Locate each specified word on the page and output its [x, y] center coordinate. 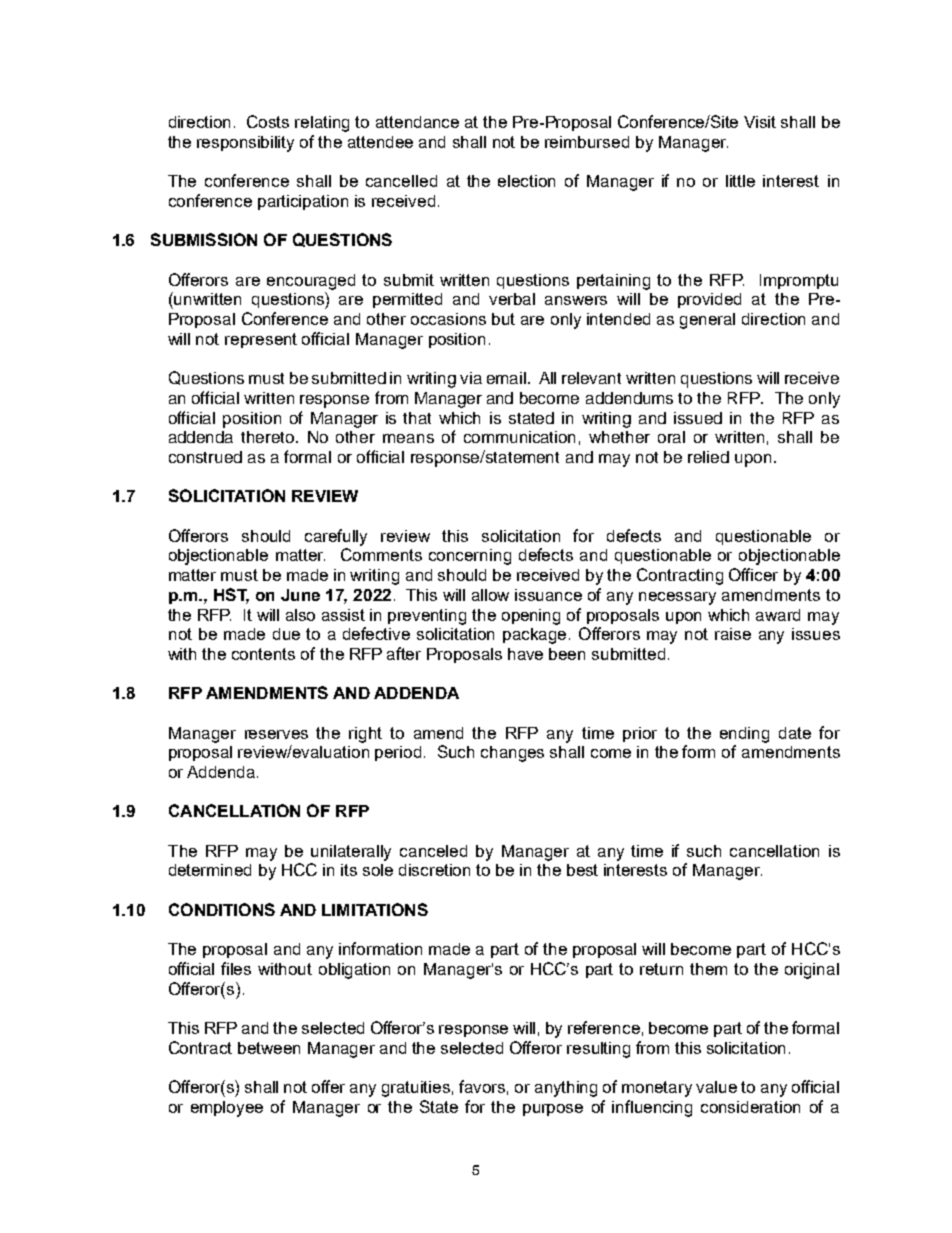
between [269, 1048]
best [582, 870]
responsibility [245, 144]
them [708, 969]
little [740, 181]
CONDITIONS [222, 909]
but [503, 319]
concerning [470, 557]
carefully [336, 537]
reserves [276, 734]
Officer [753, 574]
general [707, 321]
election [526, 181]
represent [261, 340]
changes [512, 754]
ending [744, 735]
